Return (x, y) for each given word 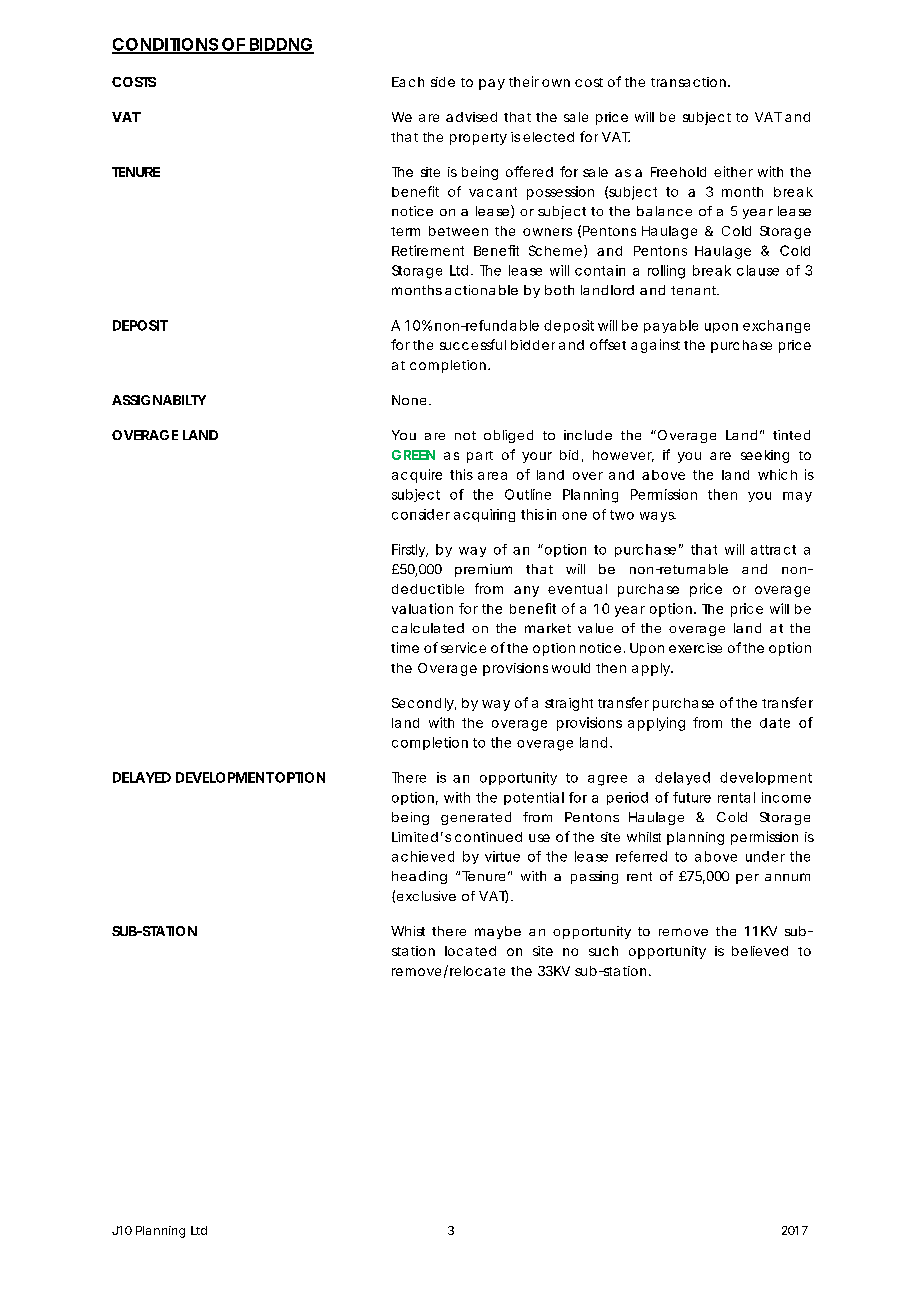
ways (658, 517)
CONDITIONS (165, 45)
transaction (688, 82)
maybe (498, 932)
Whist (408, 931)
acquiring (484, 515)
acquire (417, 476)
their (524, 81)
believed (760, 951)
